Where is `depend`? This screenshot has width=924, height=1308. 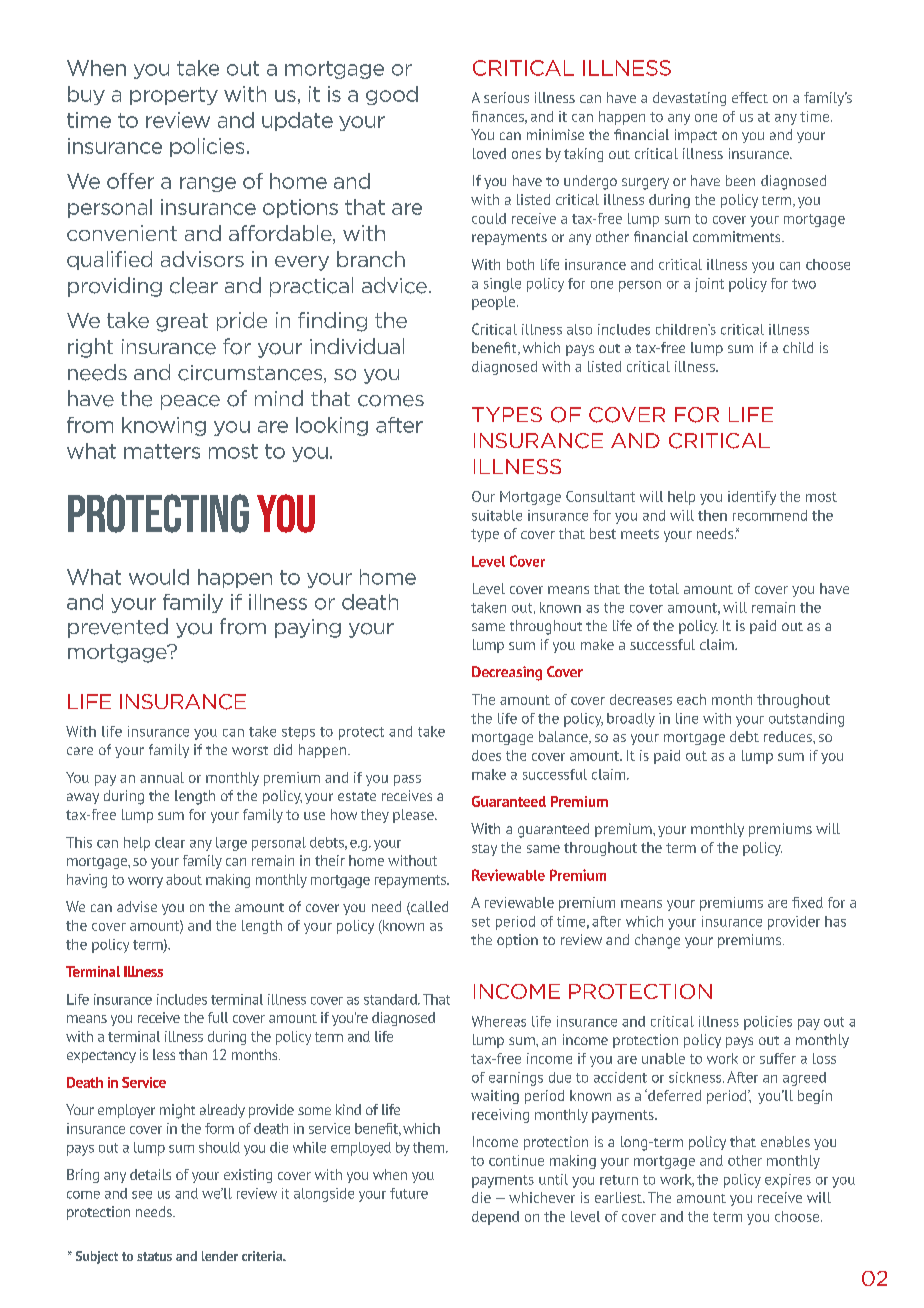
depend is located at coordinates (495, 1218).
